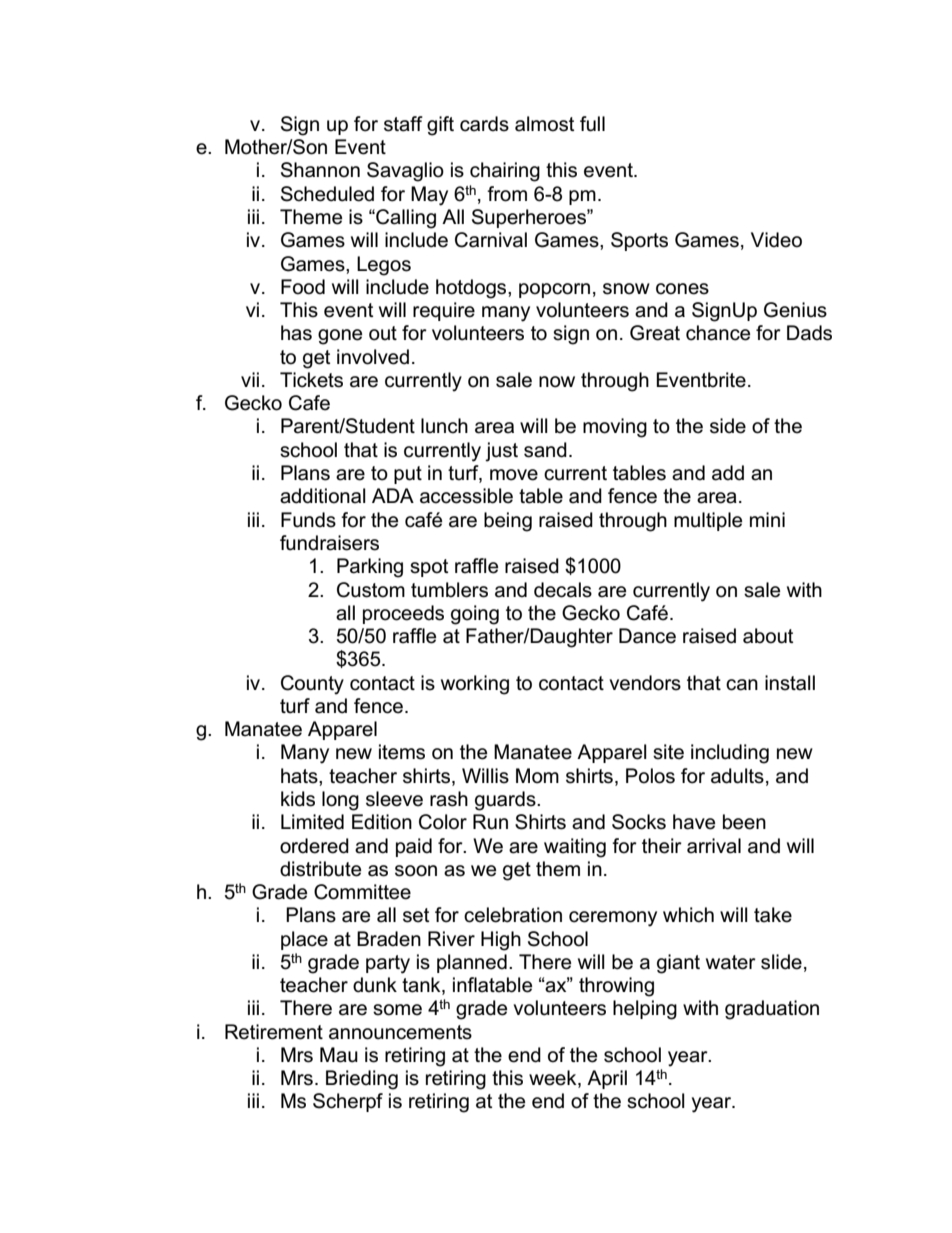 Image resolution: width=952 pixels, height=1233 pixels. I want to click on Shannon, so click(320, 170).
